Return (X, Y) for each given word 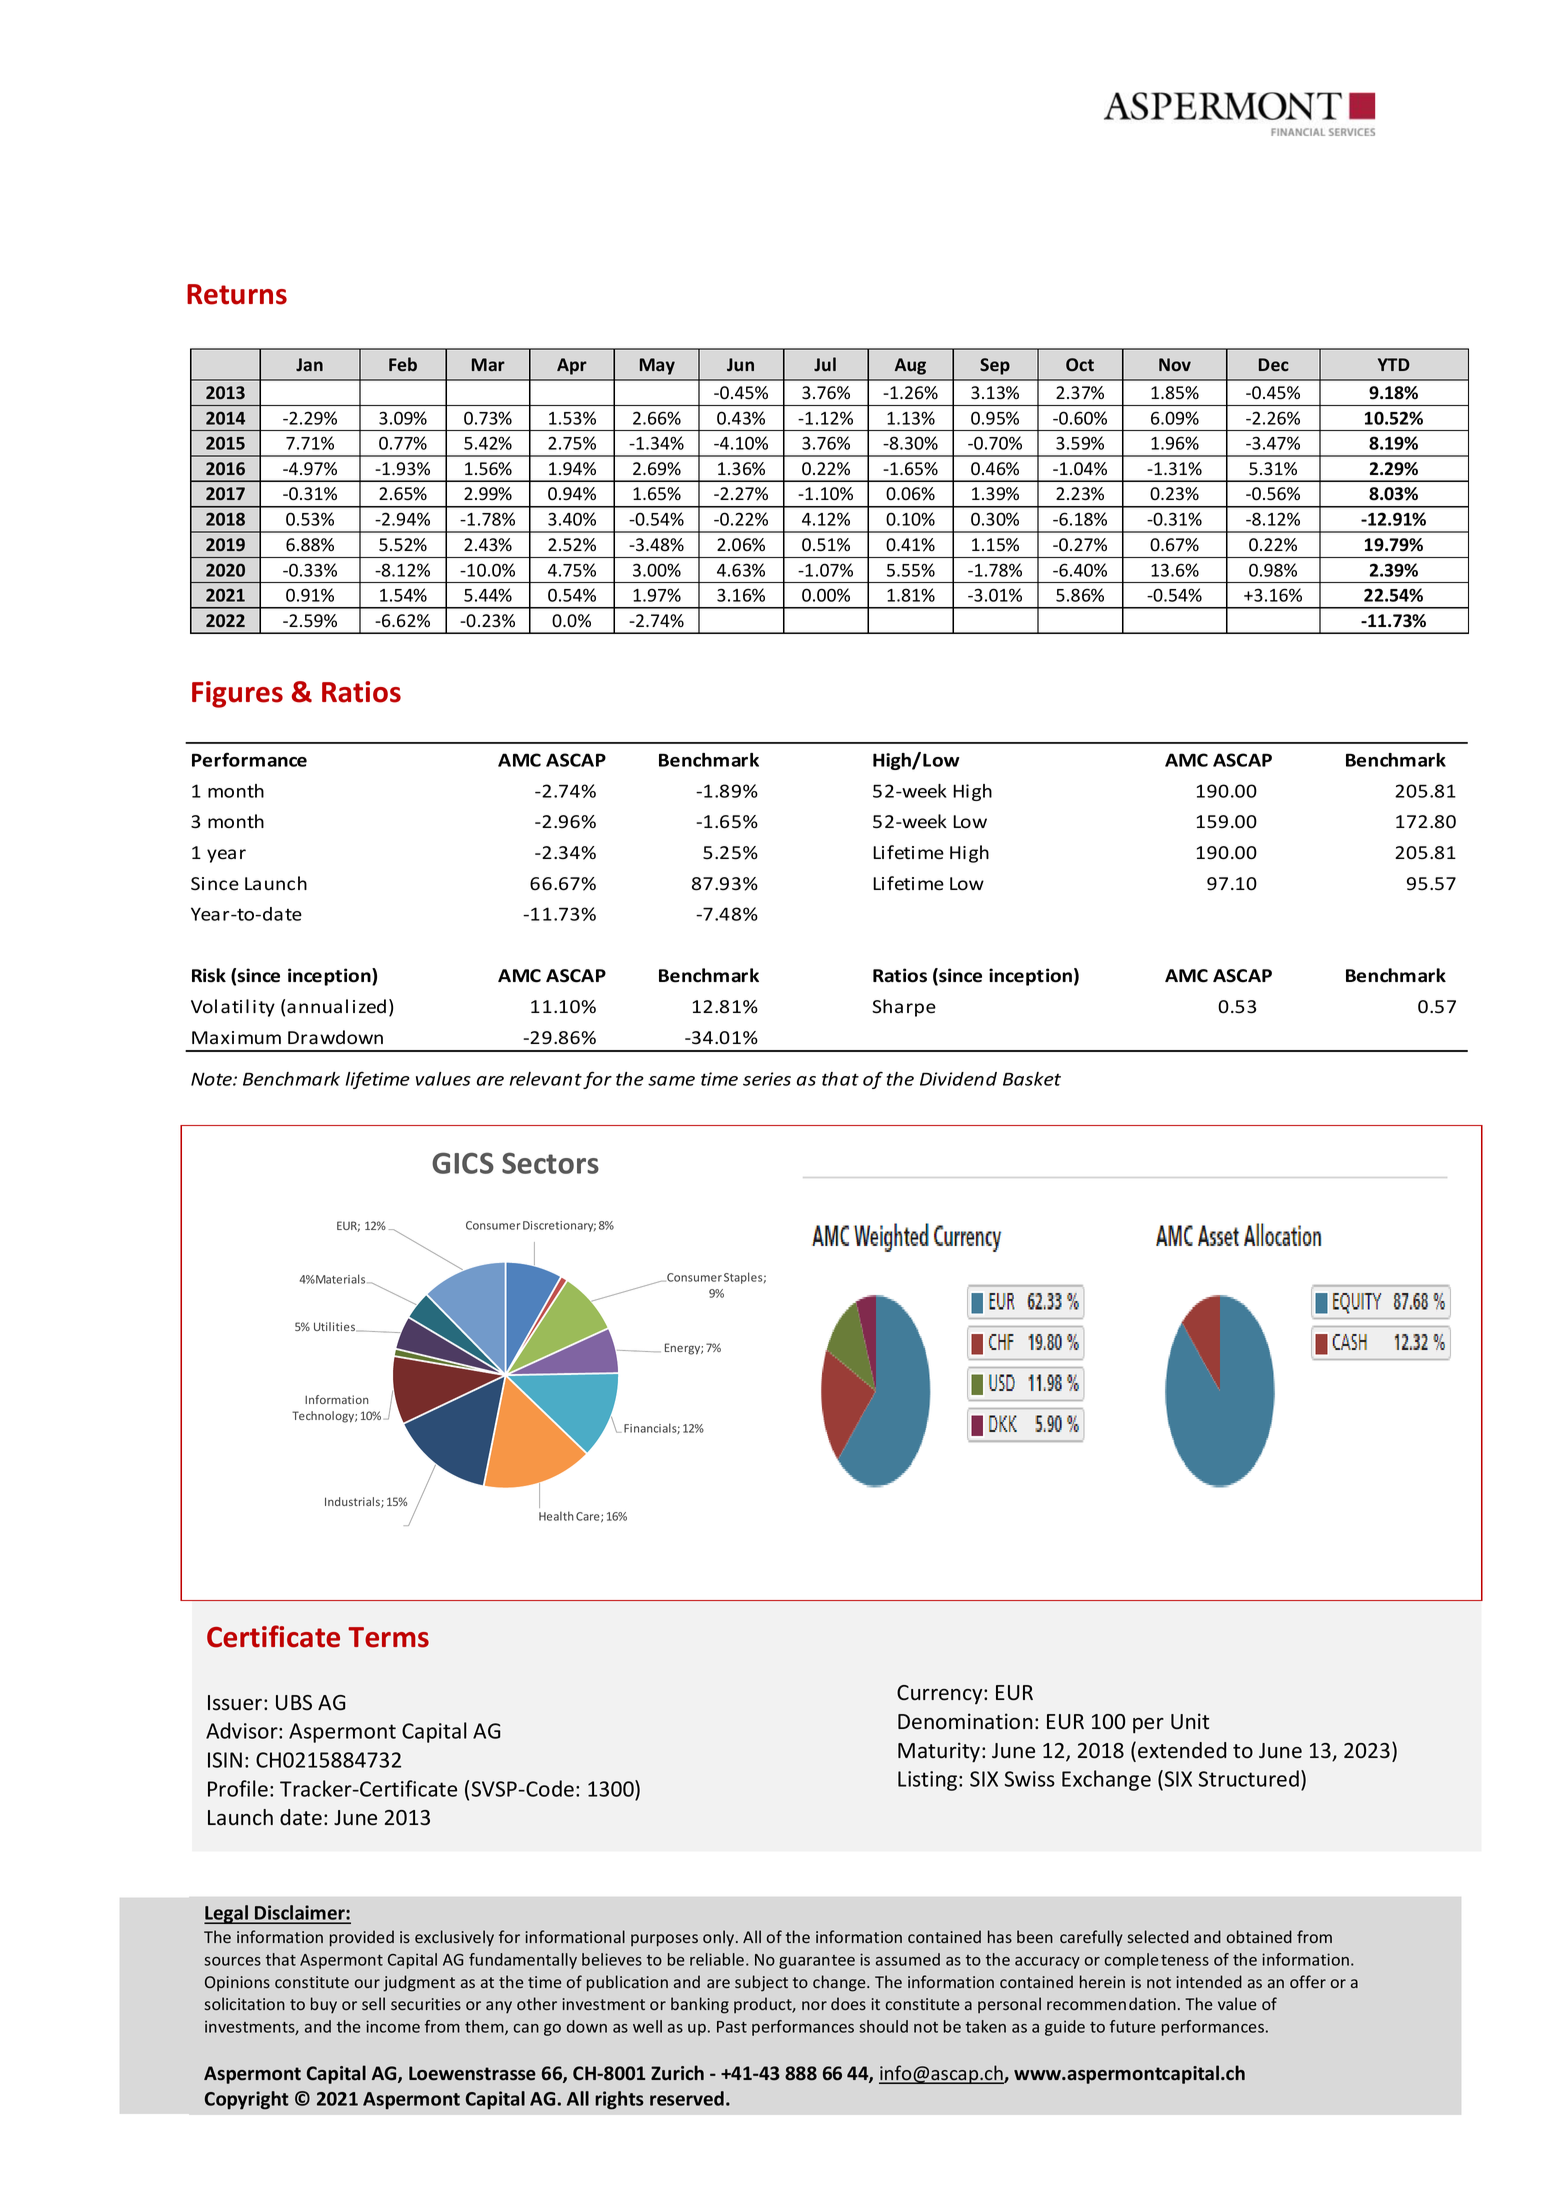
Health (556, 1516)
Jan (309, 365)
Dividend (958, 1079)
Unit (1190, 1721)
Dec (1274, 365)
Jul (825, 364)
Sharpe (904, 1008)
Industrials (353, 1502)
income (393, 2026)
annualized (336, 1006)
